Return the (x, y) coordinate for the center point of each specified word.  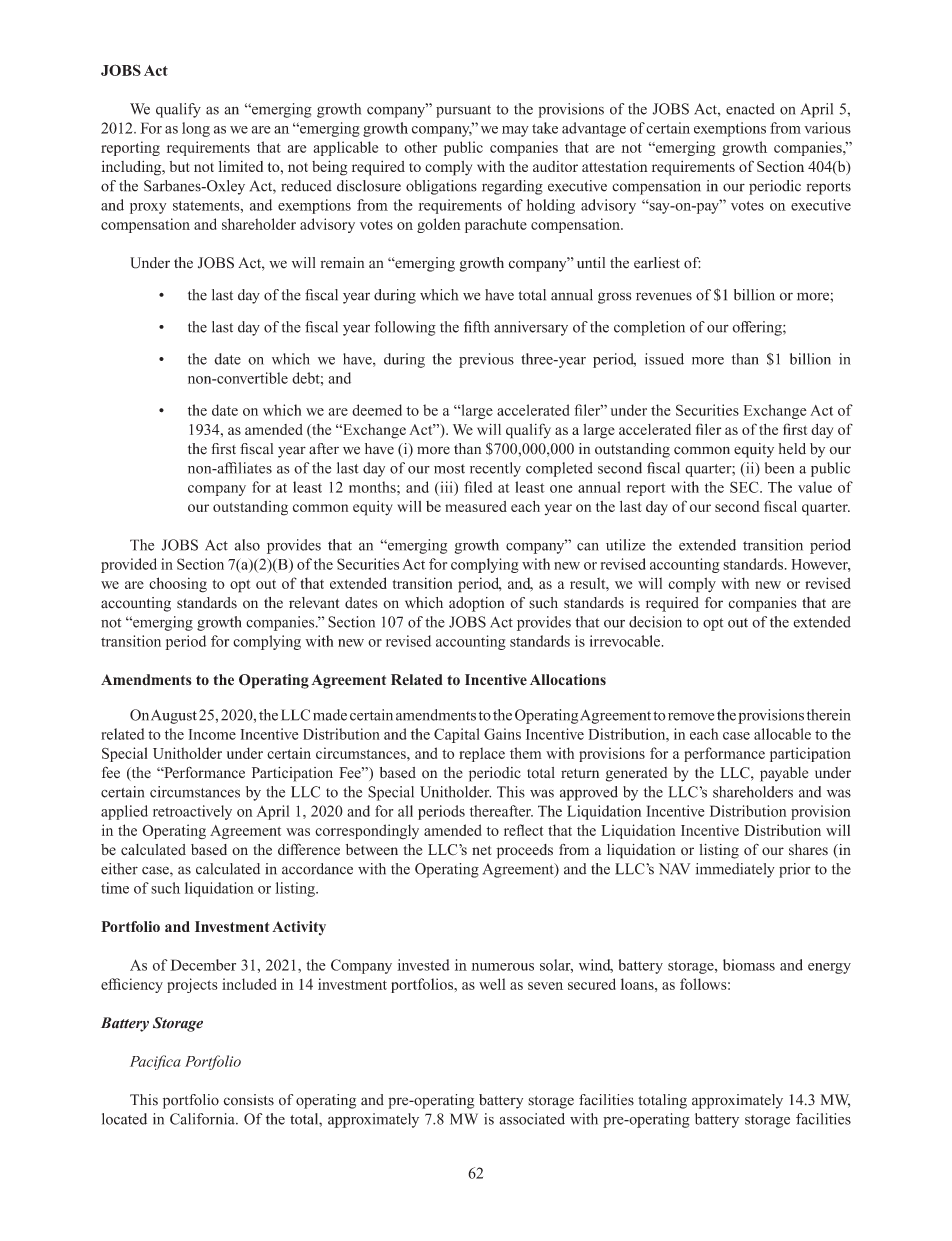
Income (212, 734)
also (247, 545)
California (203, 1119)
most (449, 469)
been (779, 468)
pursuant (463, 111)
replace (482, 754)
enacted (750, 109)
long (196, 129)
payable (784, 774)
